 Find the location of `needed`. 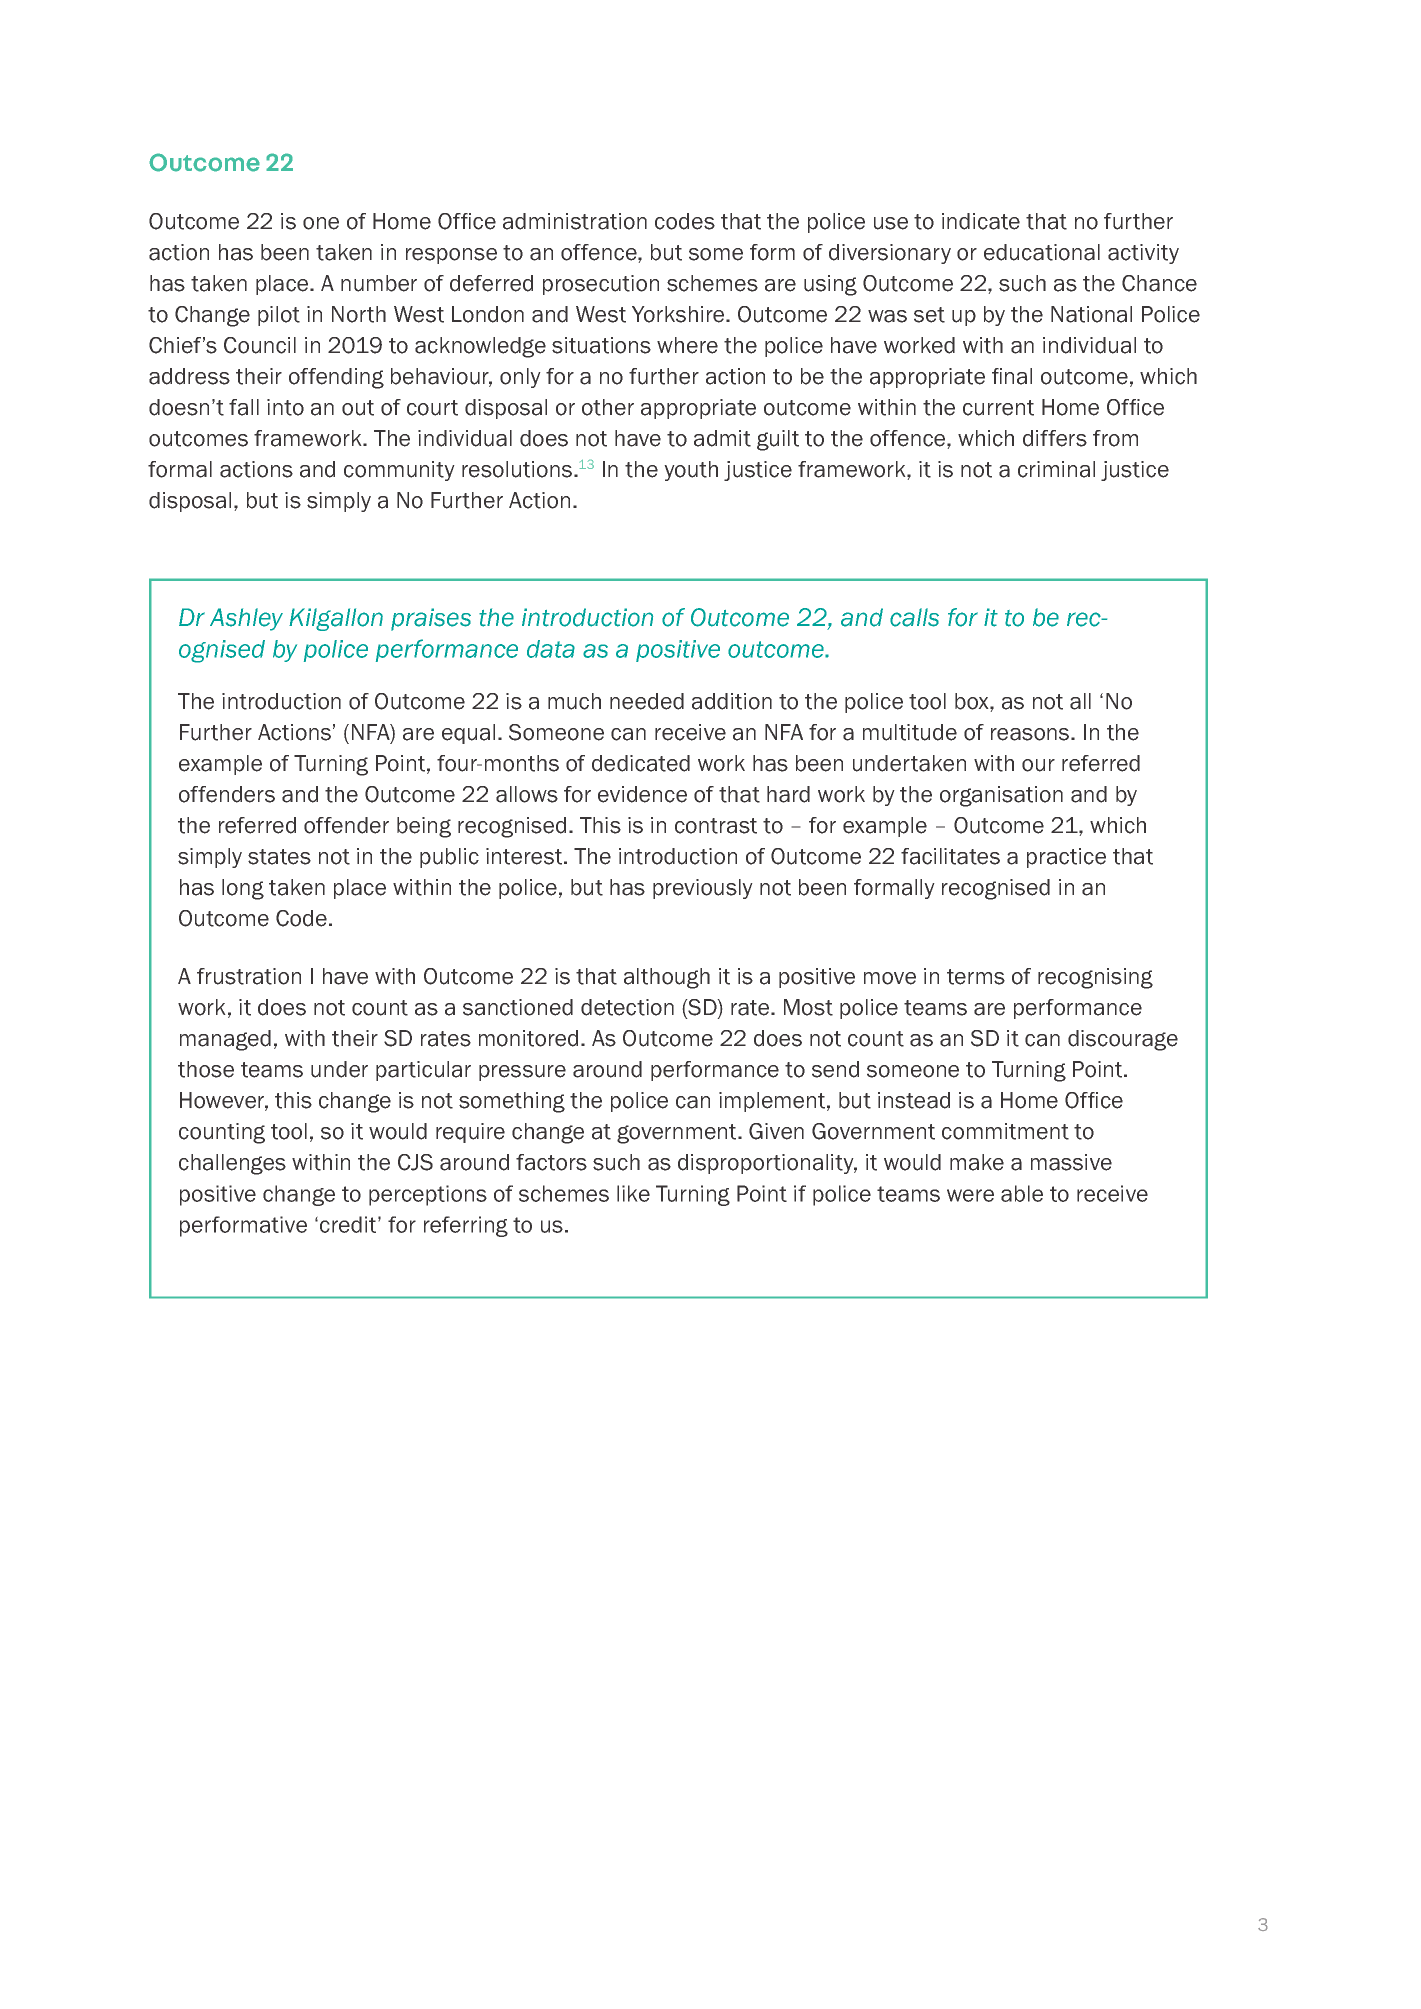

needed is located at coordinates (647, 701).
